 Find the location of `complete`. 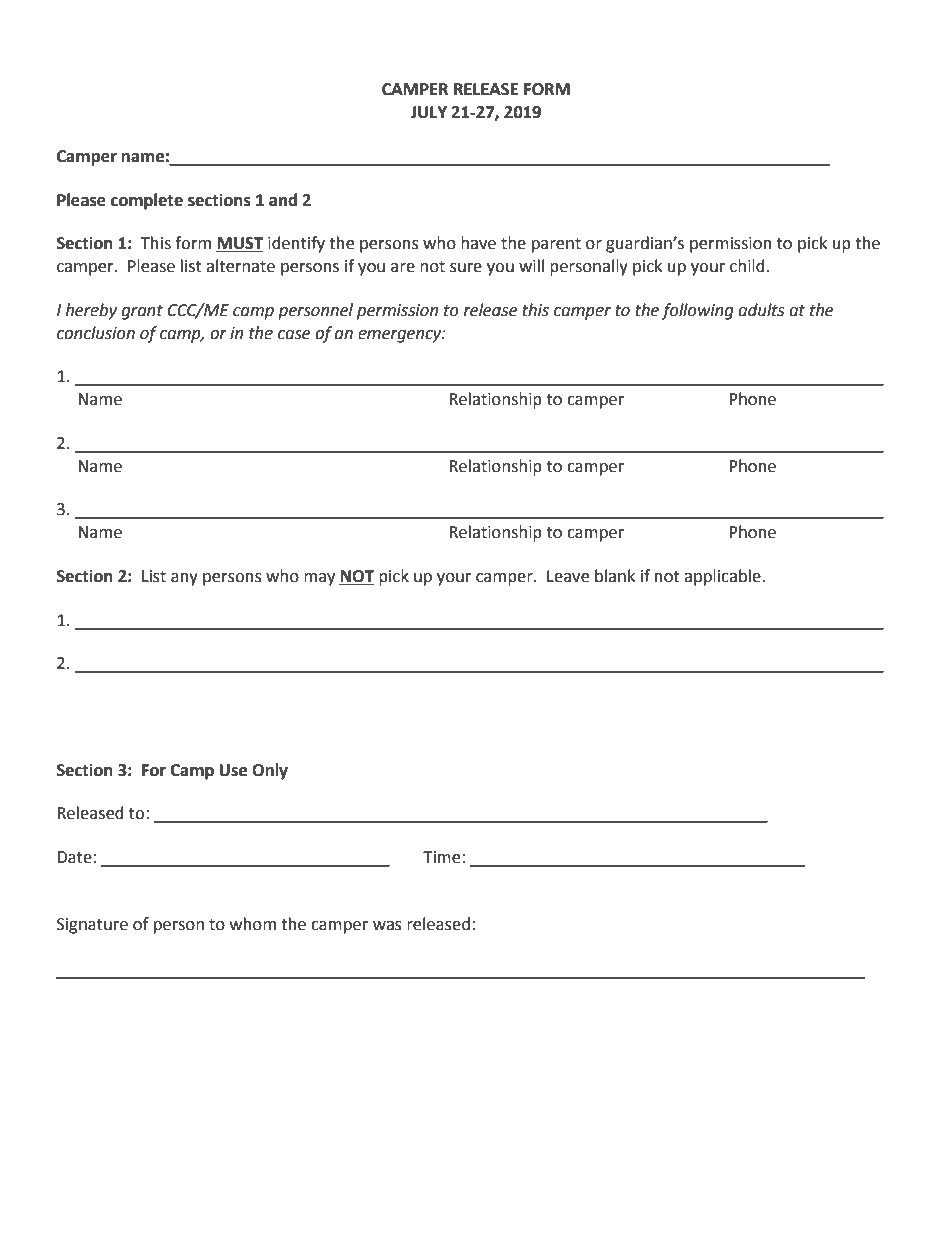

complete is located at coordinates (147, 201).
